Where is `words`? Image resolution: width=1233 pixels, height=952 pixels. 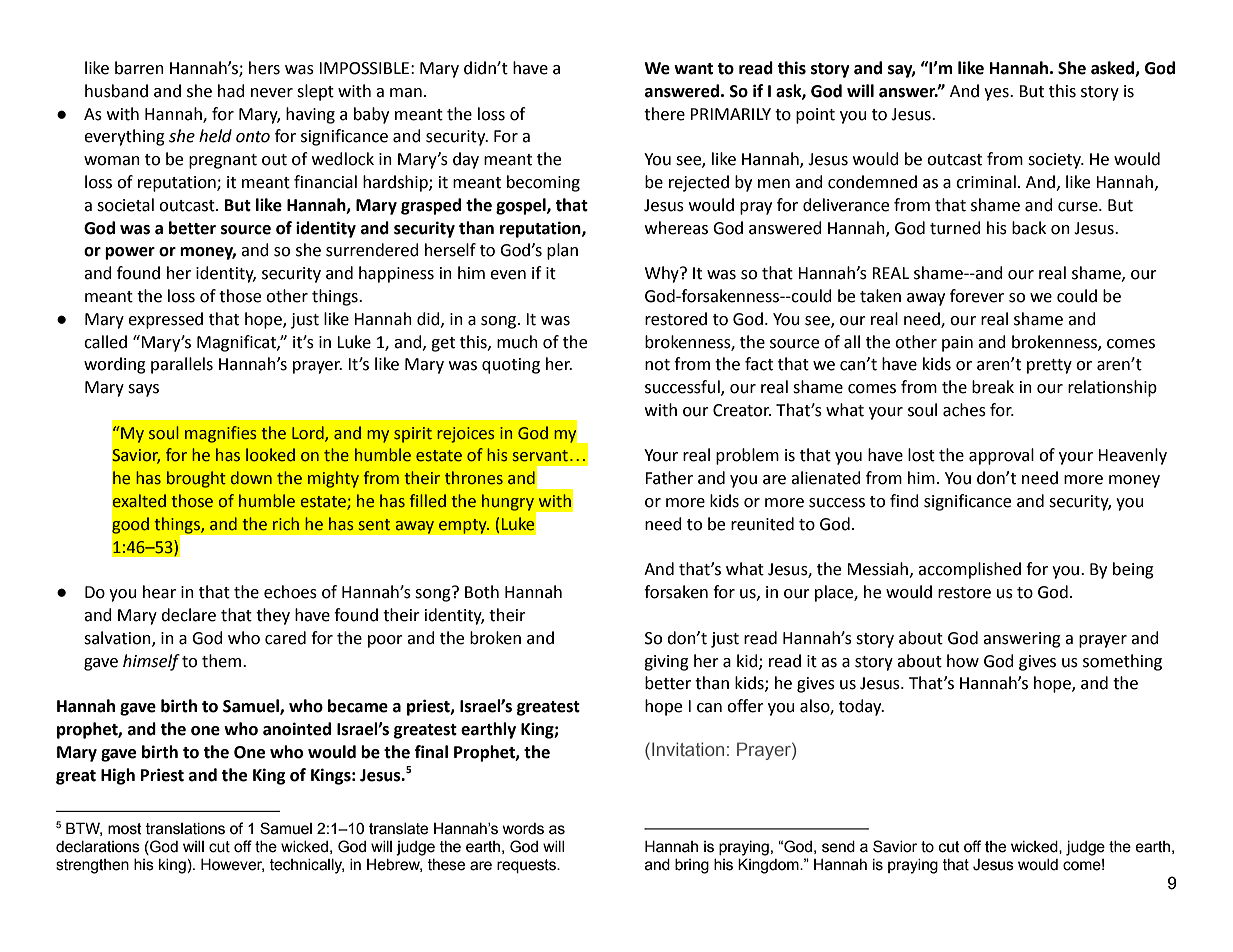 words is located at coordinates (523, 829).
